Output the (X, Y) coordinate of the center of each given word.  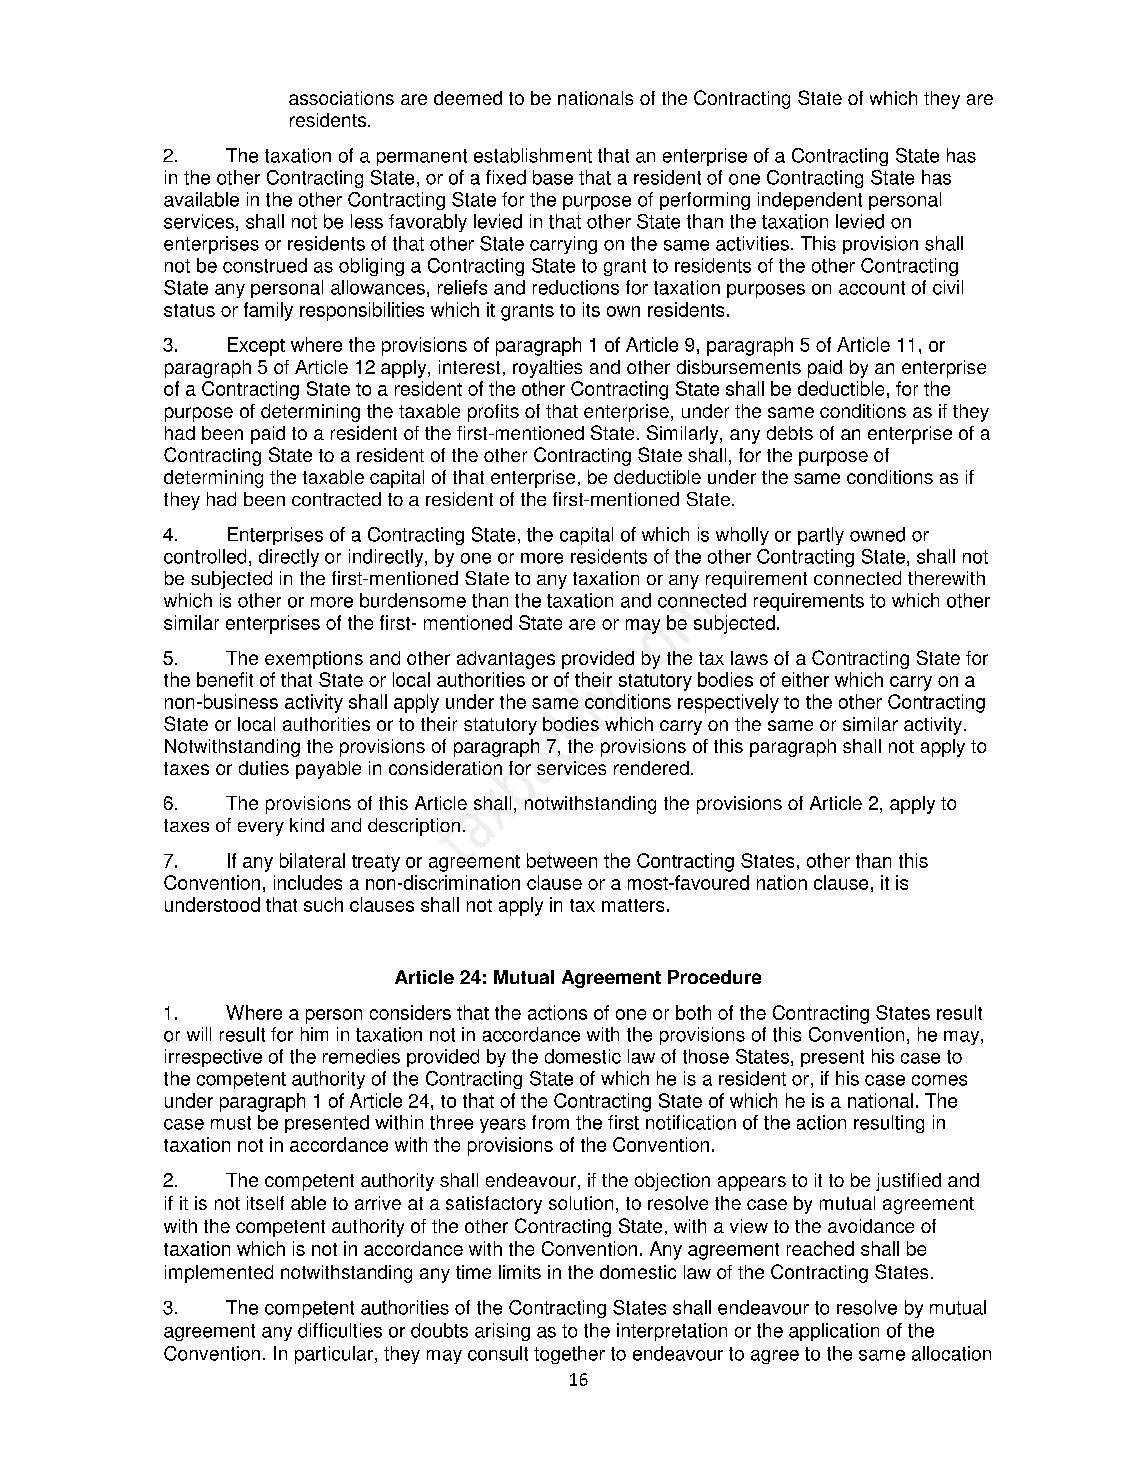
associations (341, 98)
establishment (533, 155)
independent (810, 201)
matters (633, 905)
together (569, 1355)
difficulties (340, 1330)
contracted (336, 499)
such (323, 904)
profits (493, 413)
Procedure (714, 977)
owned (877, 534)
